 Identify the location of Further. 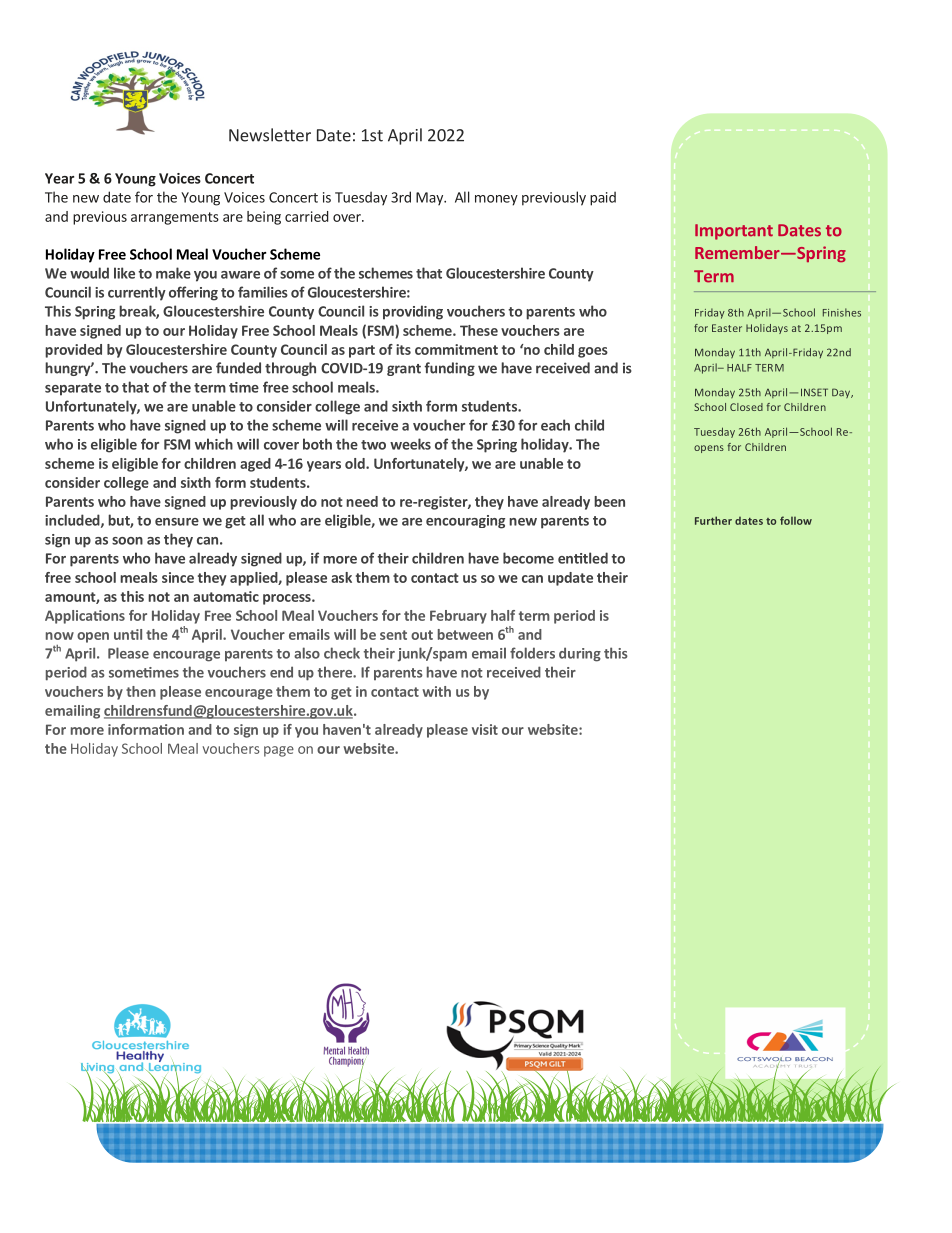
(713, 520).
